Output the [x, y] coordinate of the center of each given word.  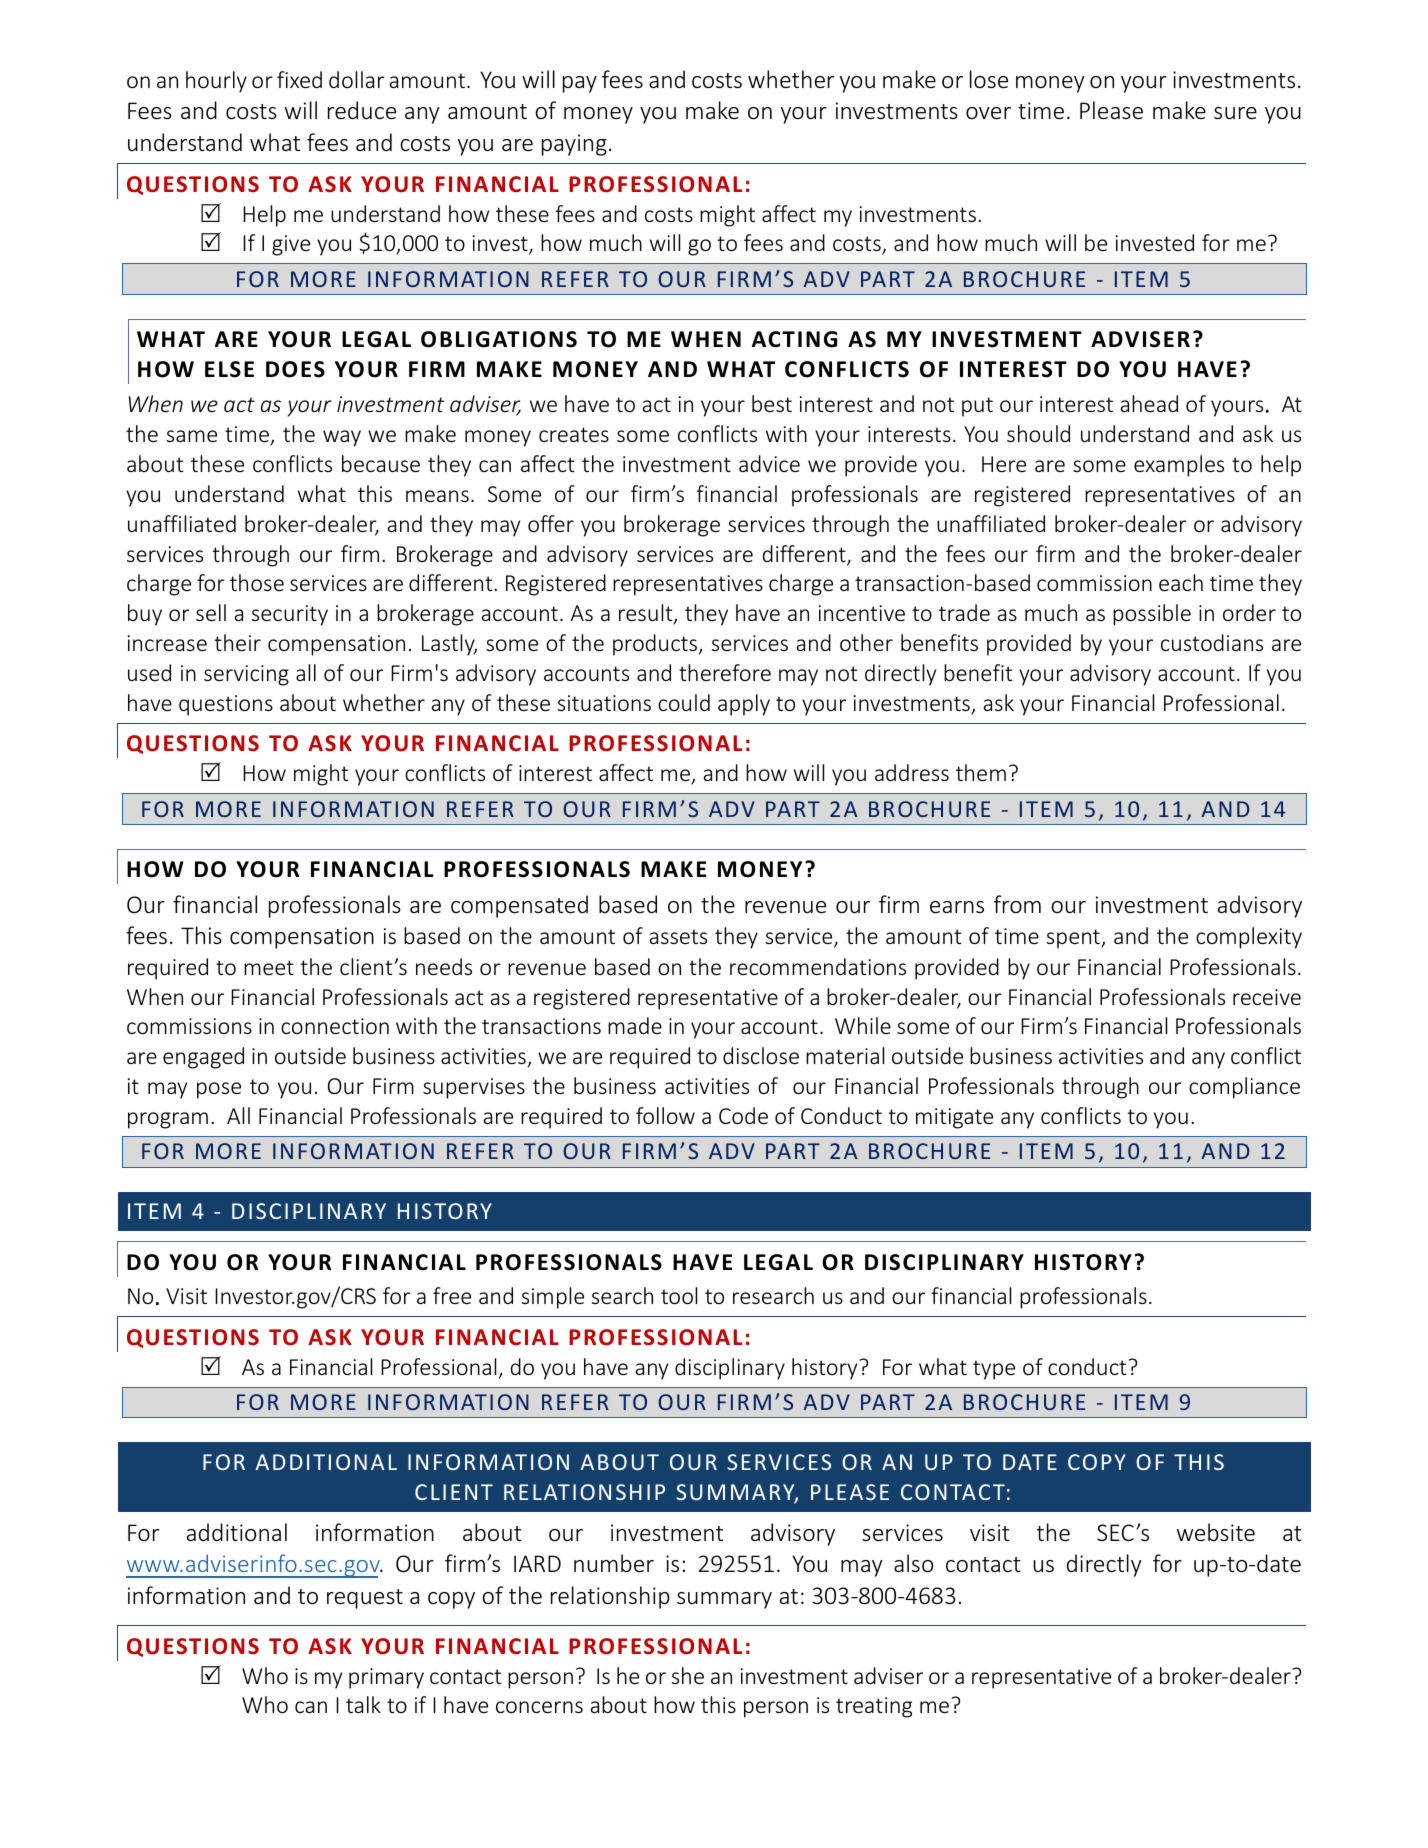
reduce [362, 110]
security [289, 615]
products [655, 645]
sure [1235, 113]
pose [219, 1090]
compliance [1244, 1088]
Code [743, 1115]
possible [1152, 615]
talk [363, 1704]
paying [574, 145]
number [614, 1563]
